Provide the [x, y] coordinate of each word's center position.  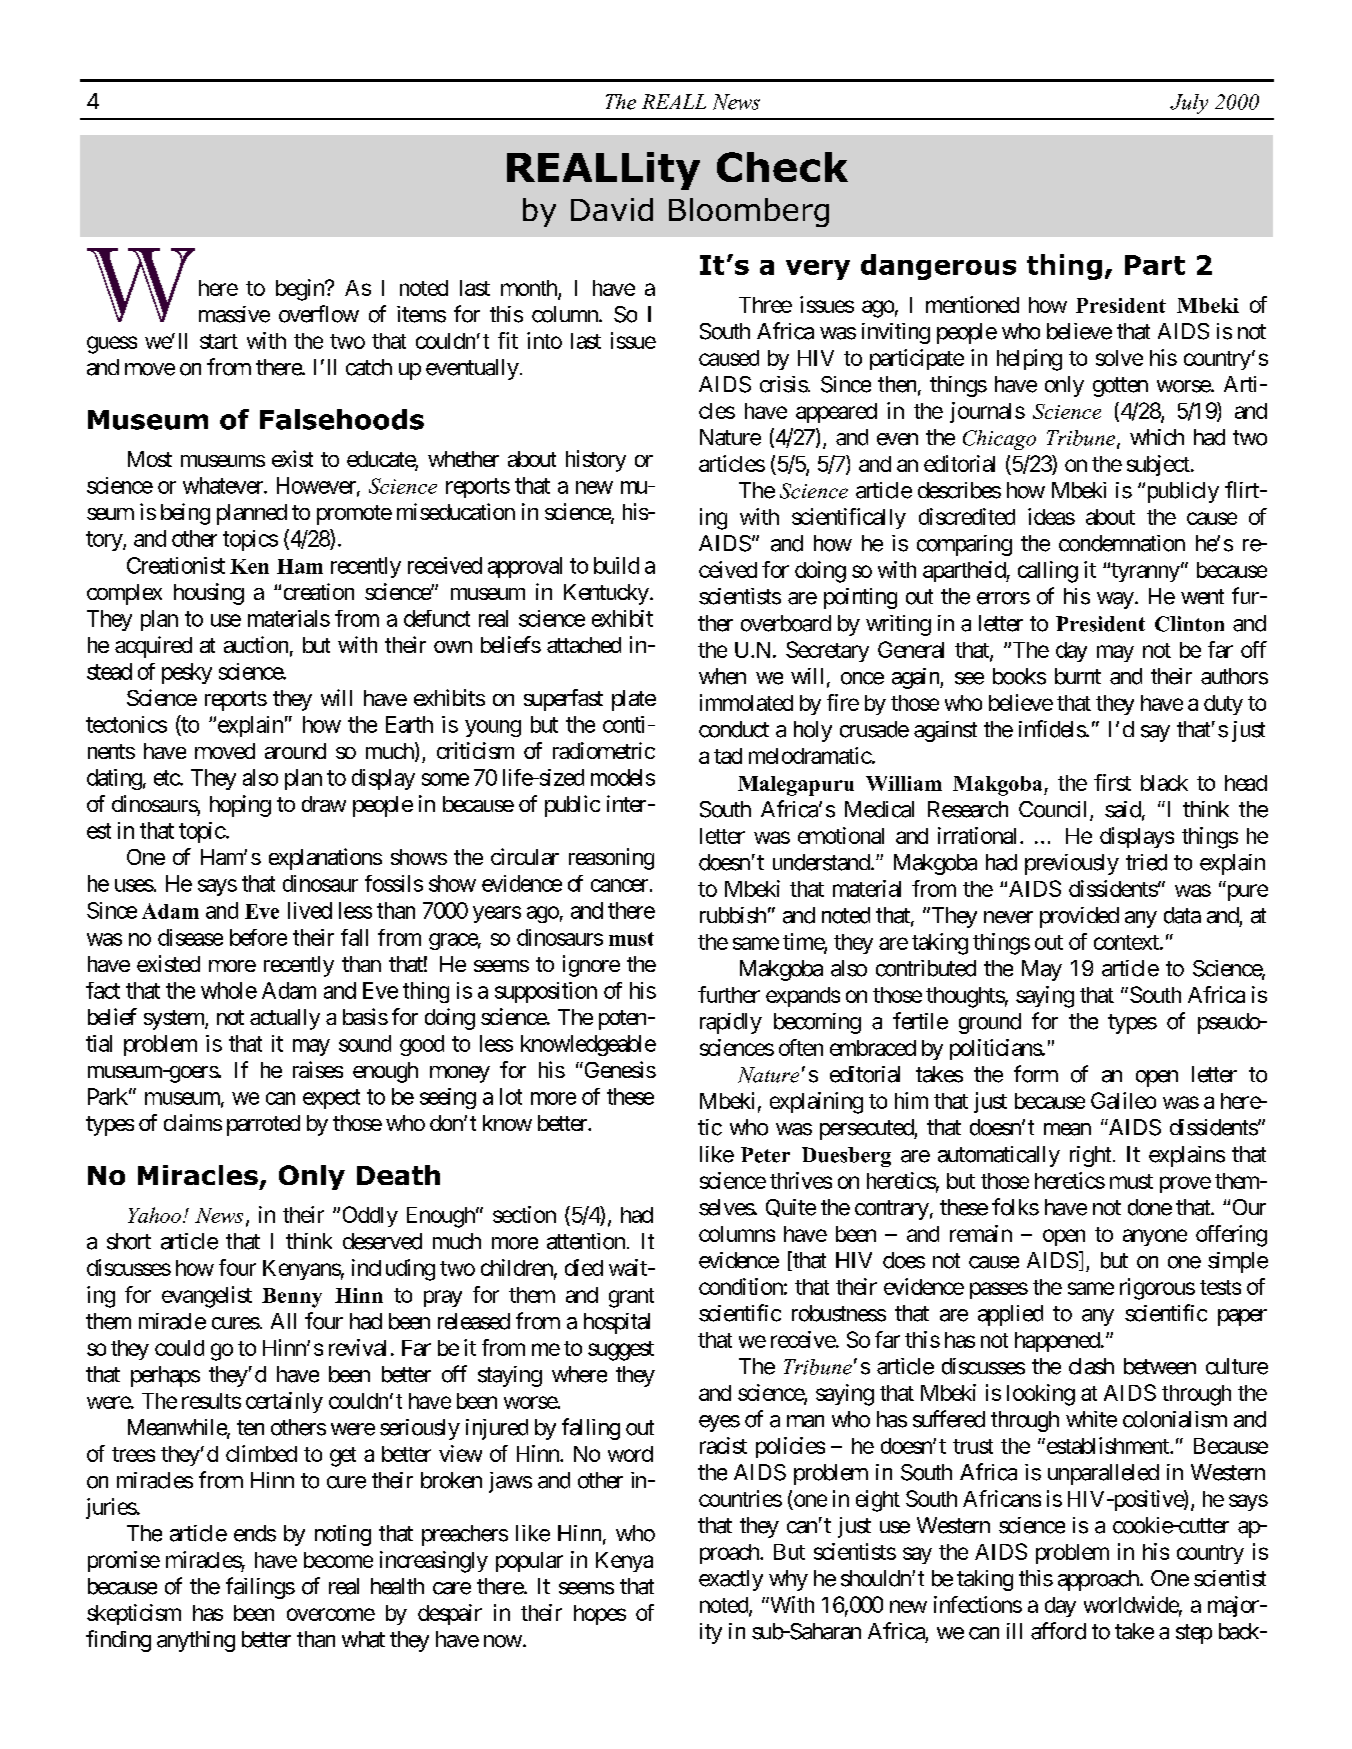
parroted [263, 1125]
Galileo [1123, 1100]
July [1189, 104]
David [612, 209]
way [1115, 600]
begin [301, 290]
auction [256, 644]
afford [1058, 1631]
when [722, 676]
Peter [765, 1155]
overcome [331, 1614]
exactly [731, 1580]
